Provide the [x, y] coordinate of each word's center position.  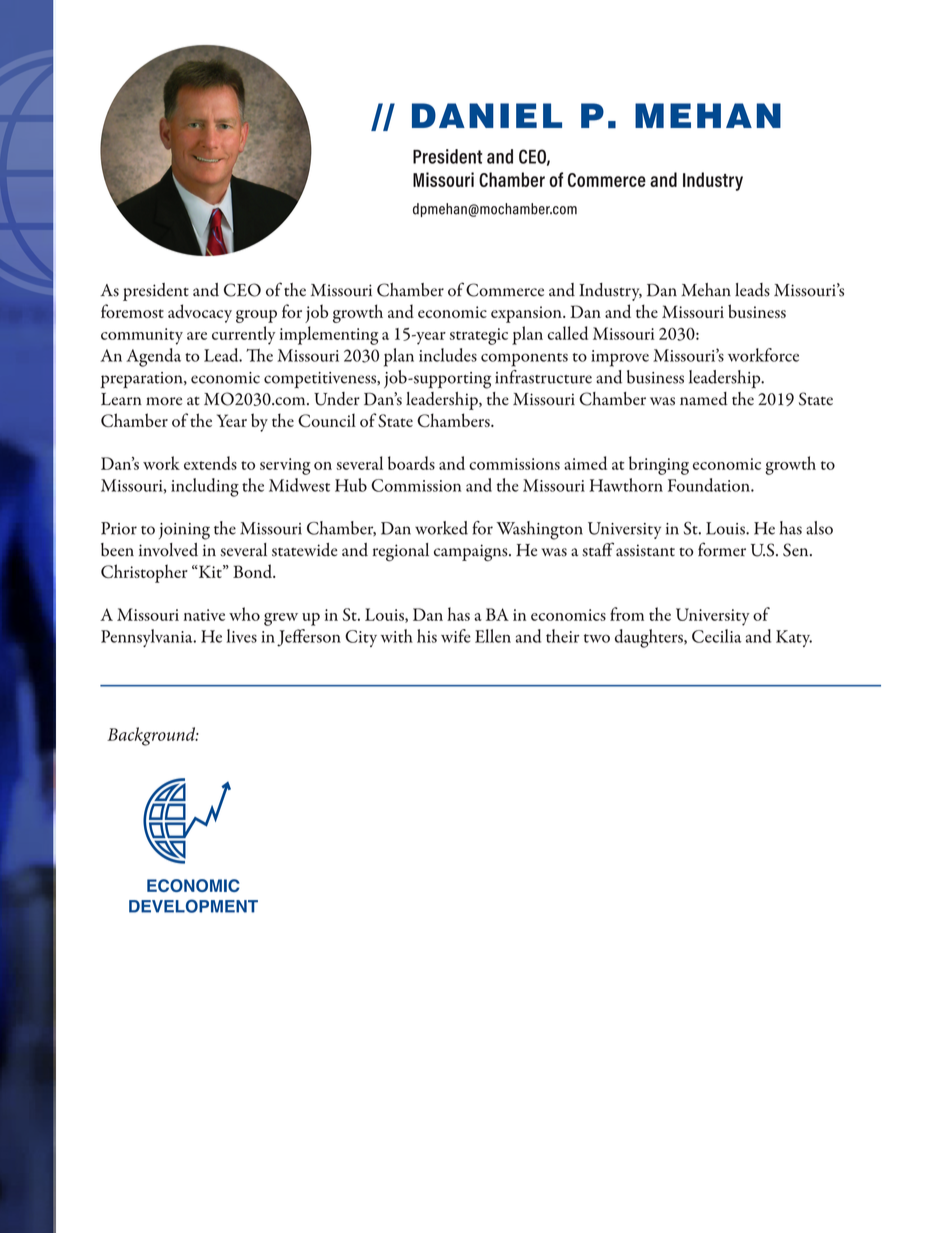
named [704, 399]
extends [210, 463]
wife [456, 636]
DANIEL [487, 115]
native [204, 615]
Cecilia [717, 636]
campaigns [472, 553]
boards [411, 463]
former [722, 549]
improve [620, 358]
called [568, 333]
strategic [479, 336]
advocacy [200, 313]
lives [242, 636]
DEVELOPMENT [193, 906]
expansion [527, 314]
